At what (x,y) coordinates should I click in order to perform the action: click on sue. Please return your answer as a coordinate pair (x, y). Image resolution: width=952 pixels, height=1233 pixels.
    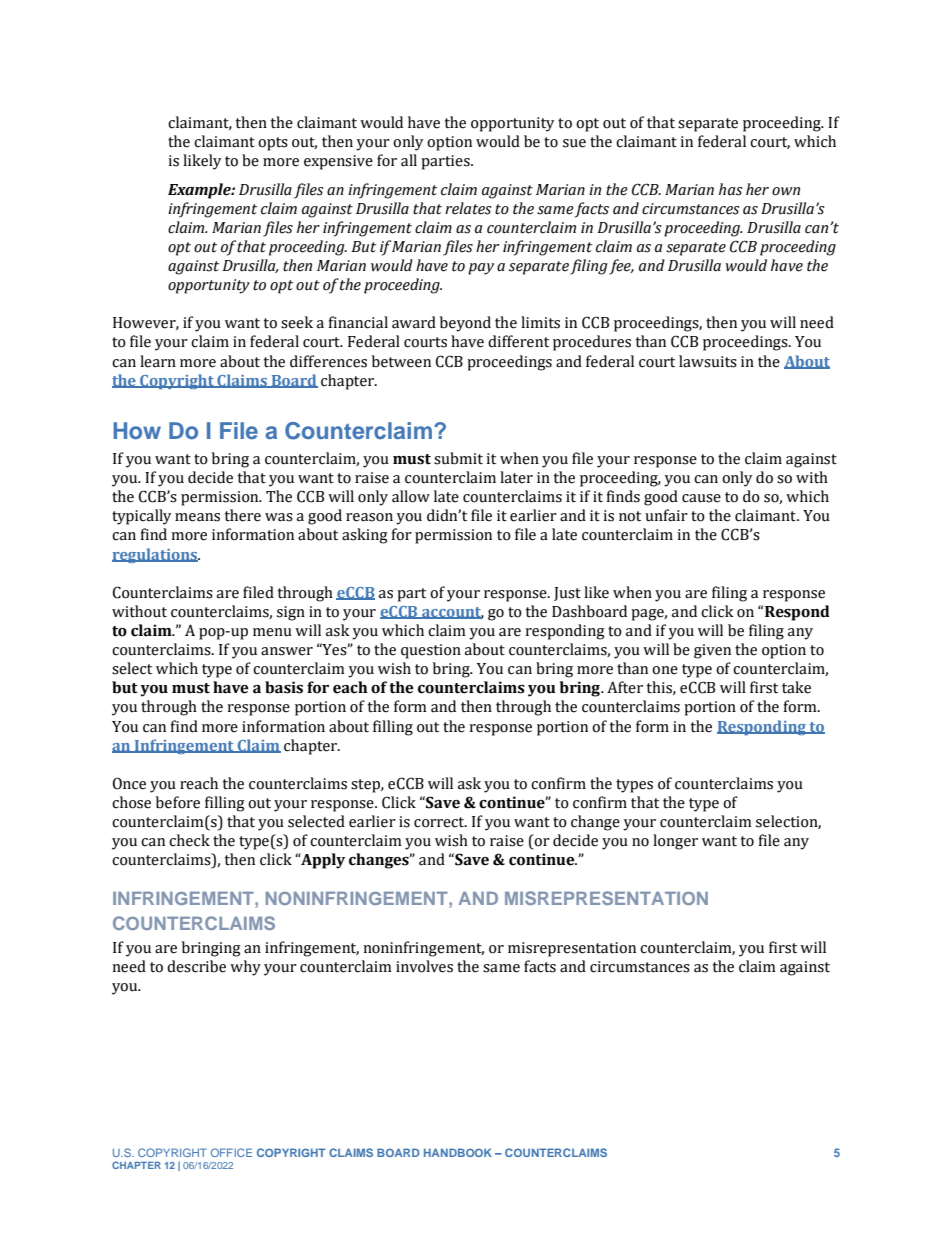
    Looking at the image, I should click on (574, 143).
